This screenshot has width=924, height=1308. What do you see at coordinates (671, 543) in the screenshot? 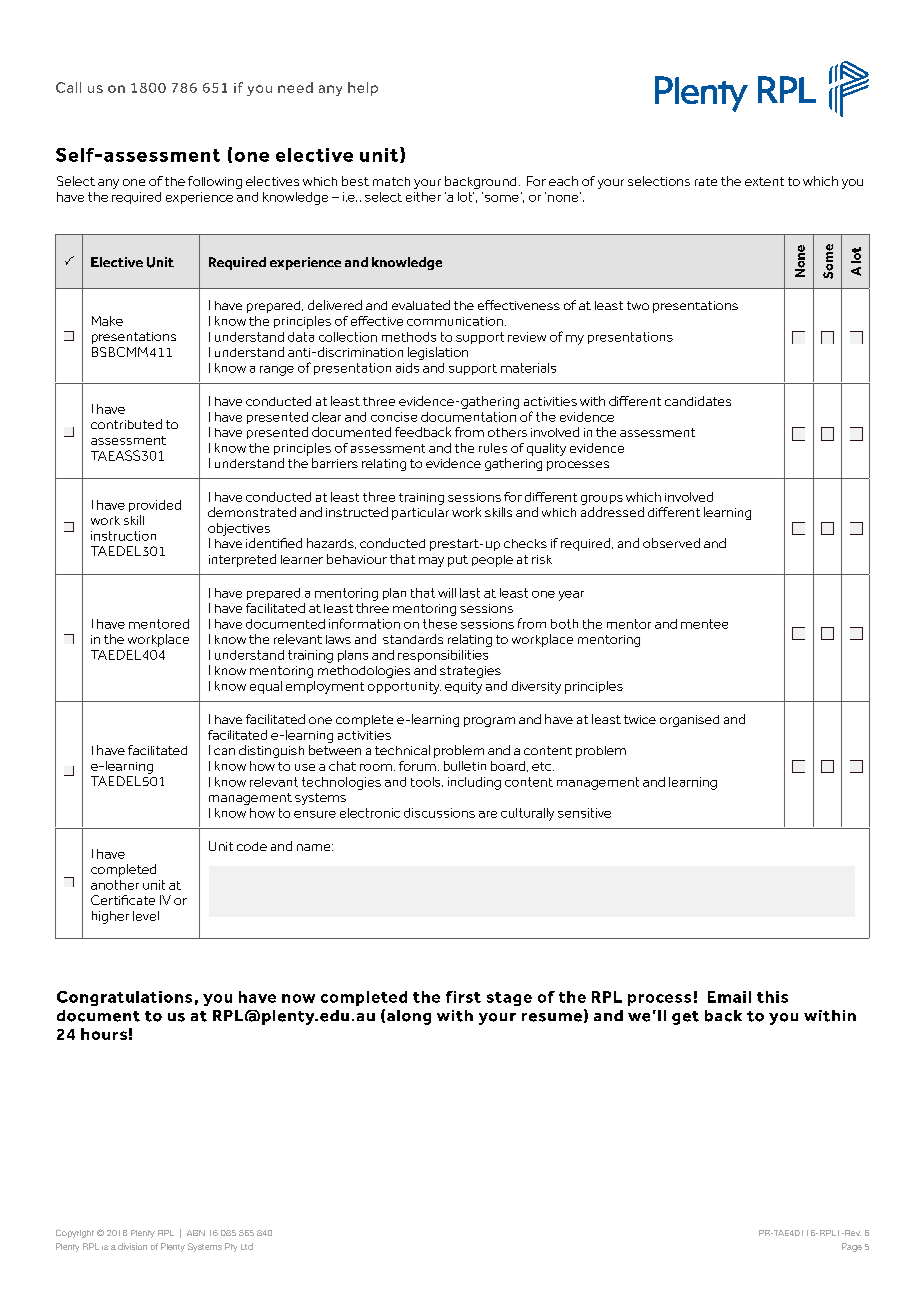
I see `observed` at bounding box center [671, 543].
